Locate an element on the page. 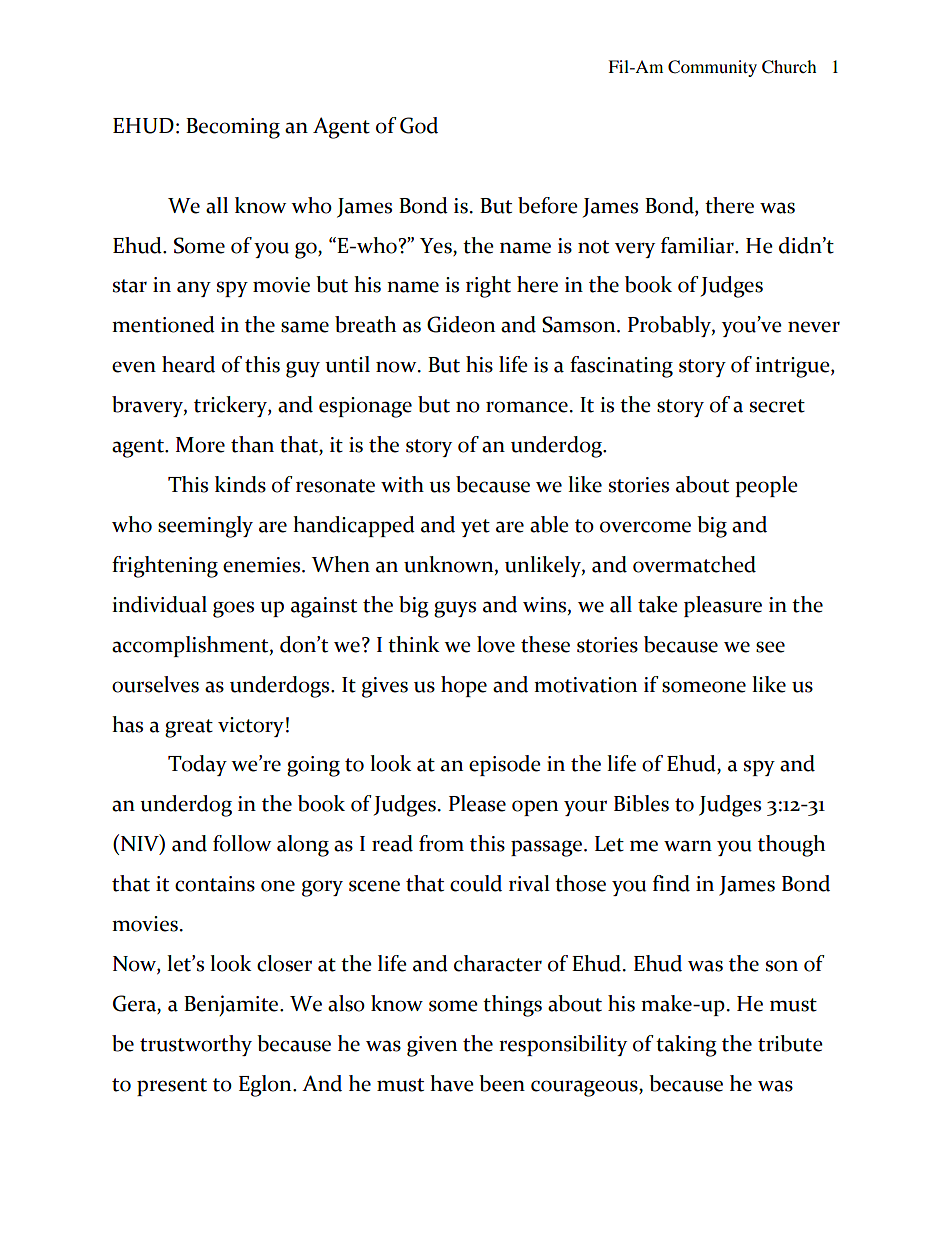 This document has width=952, height=1233. God is located at coordinates (419, 125).
